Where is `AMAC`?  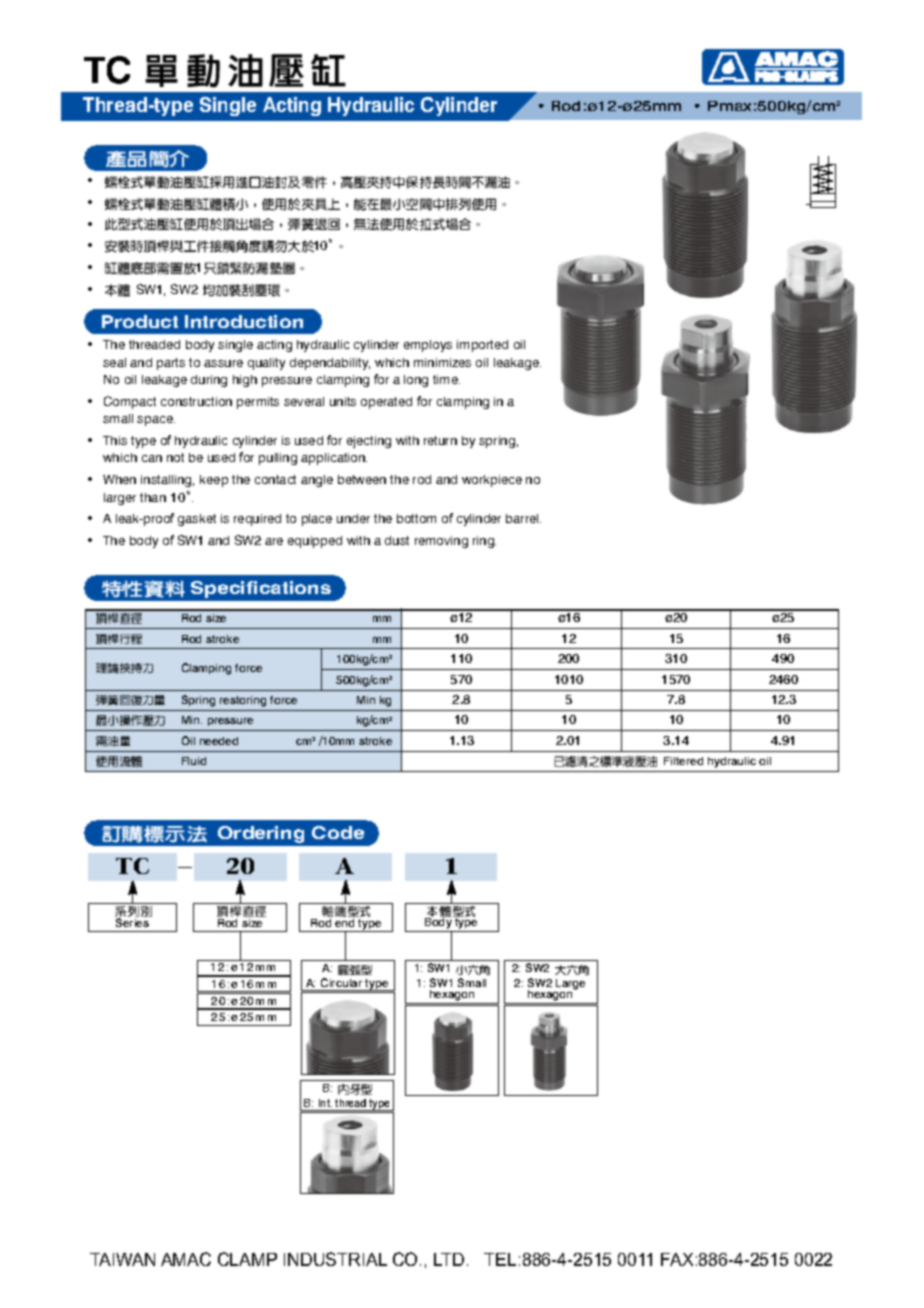 AMAC is located at coordinates (186, 1259).
